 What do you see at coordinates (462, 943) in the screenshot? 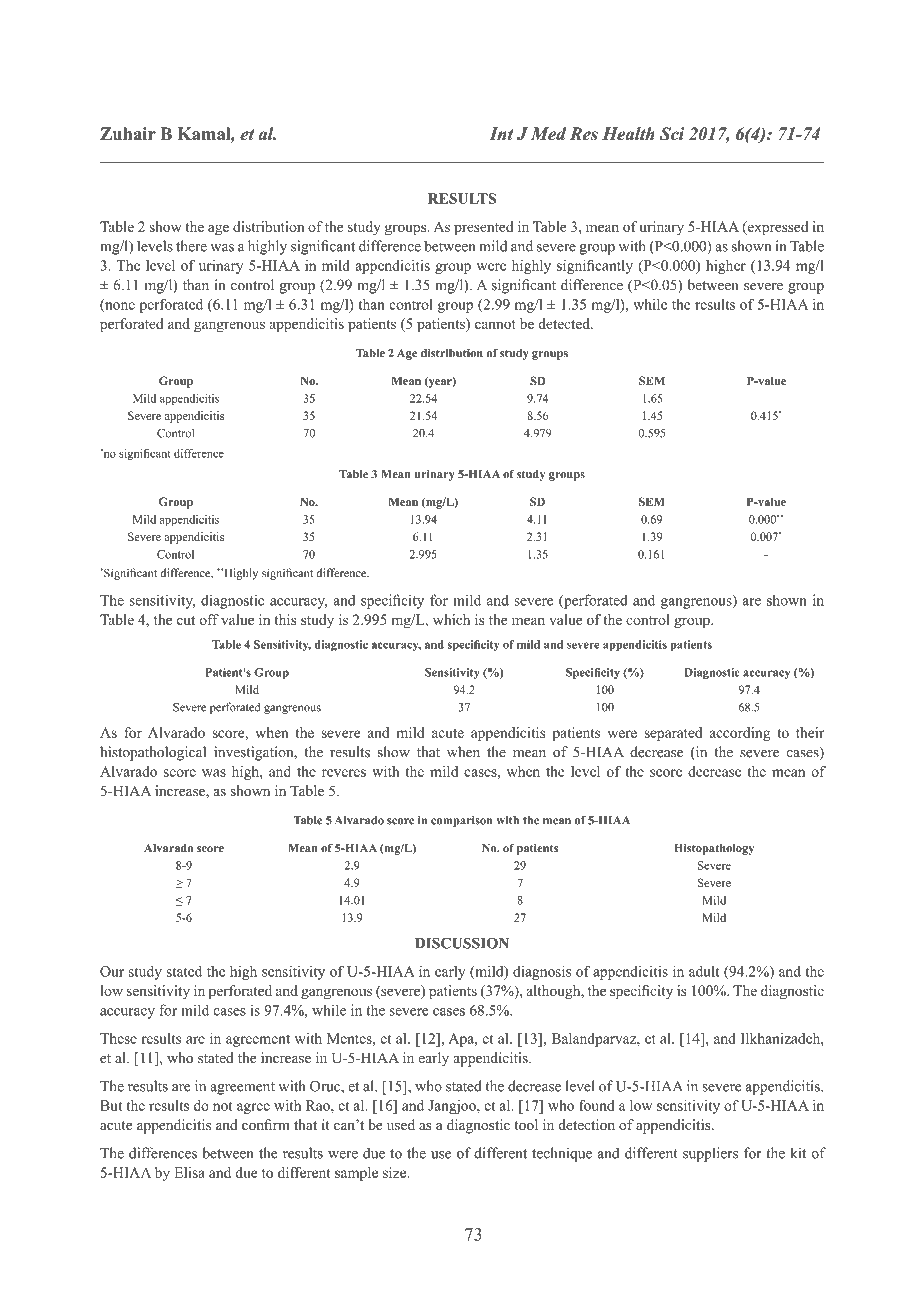
I see `DISCUSSION` at bounding box center [462, 943].
